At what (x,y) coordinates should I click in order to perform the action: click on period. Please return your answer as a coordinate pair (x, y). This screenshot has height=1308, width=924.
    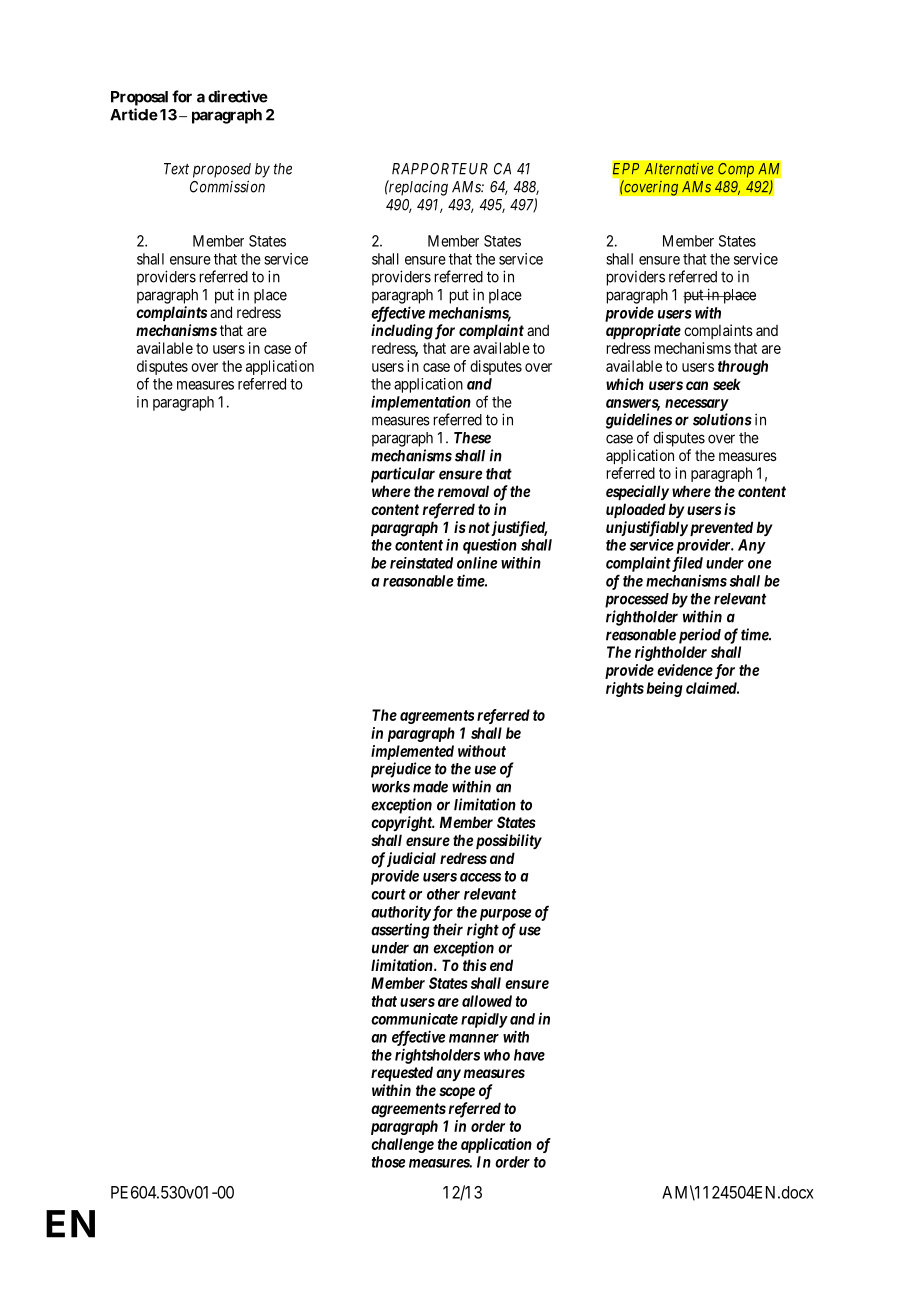
    Looking at the image, I should click on (700, 636).
